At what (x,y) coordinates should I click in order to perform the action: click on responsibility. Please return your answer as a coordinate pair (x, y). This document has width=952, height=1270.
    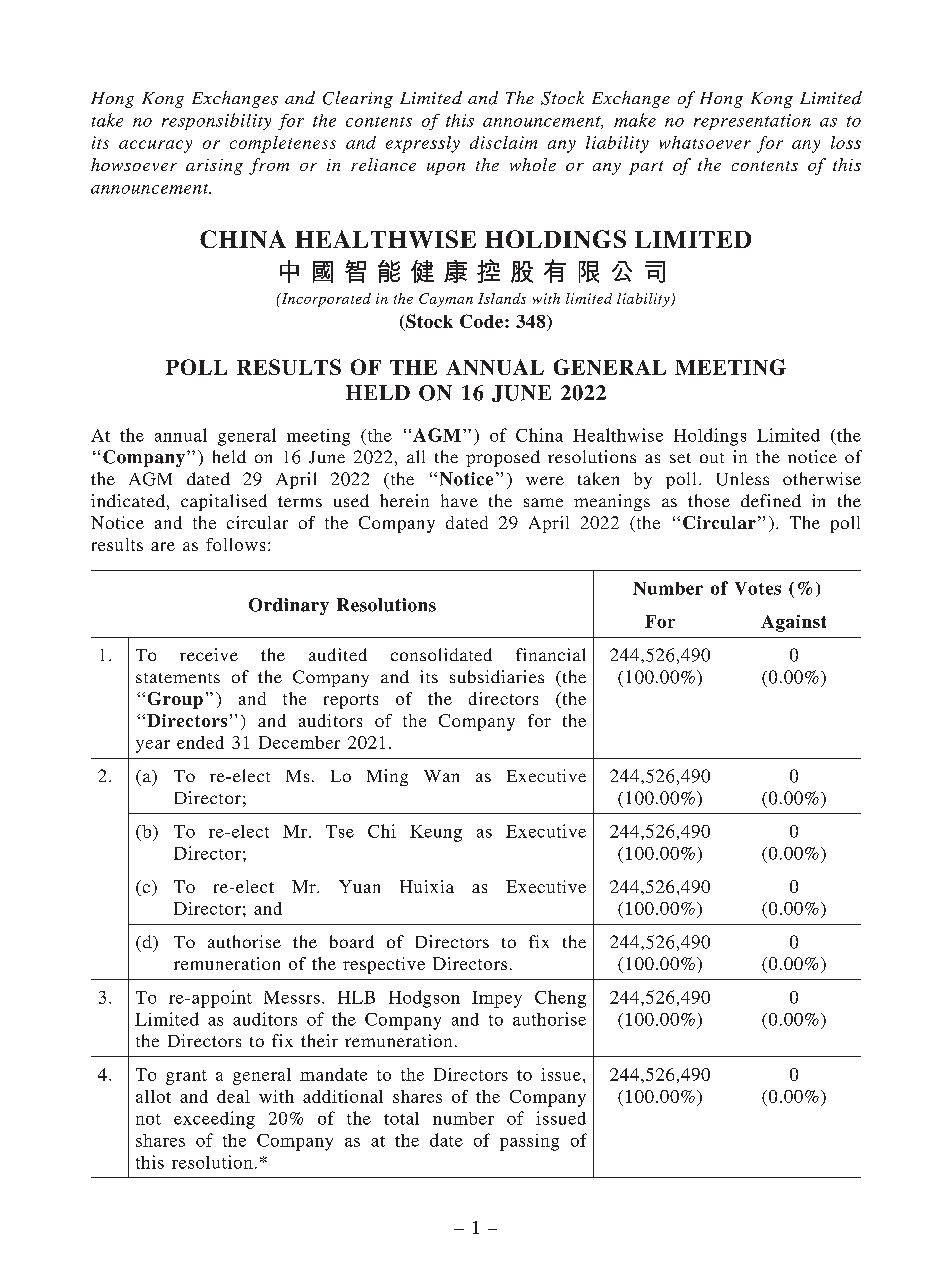
    Looking at the image, I should click on (216, 121).
